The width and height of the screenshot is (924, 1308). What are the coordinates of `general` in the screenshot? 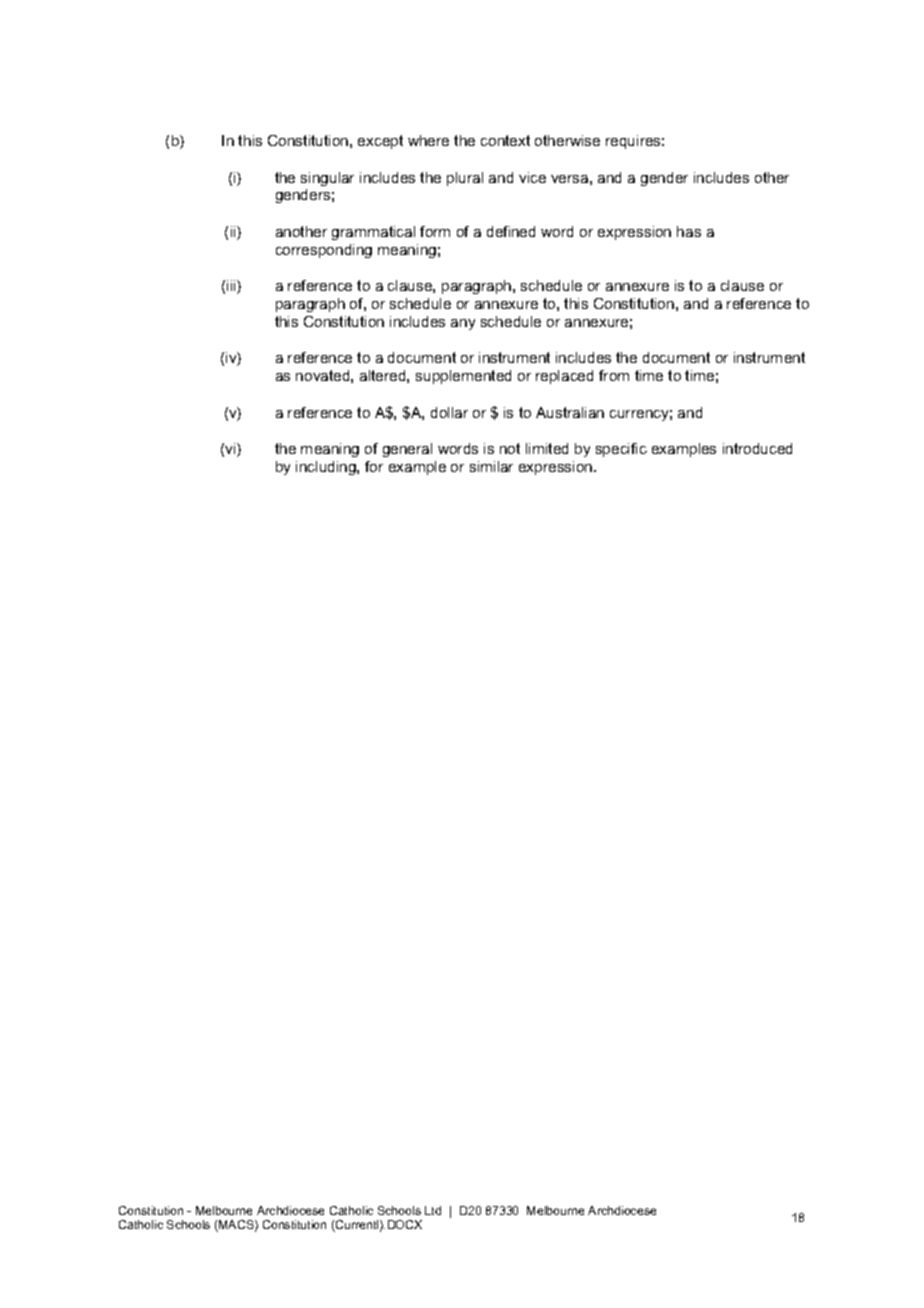 It's located at (407, 450).
